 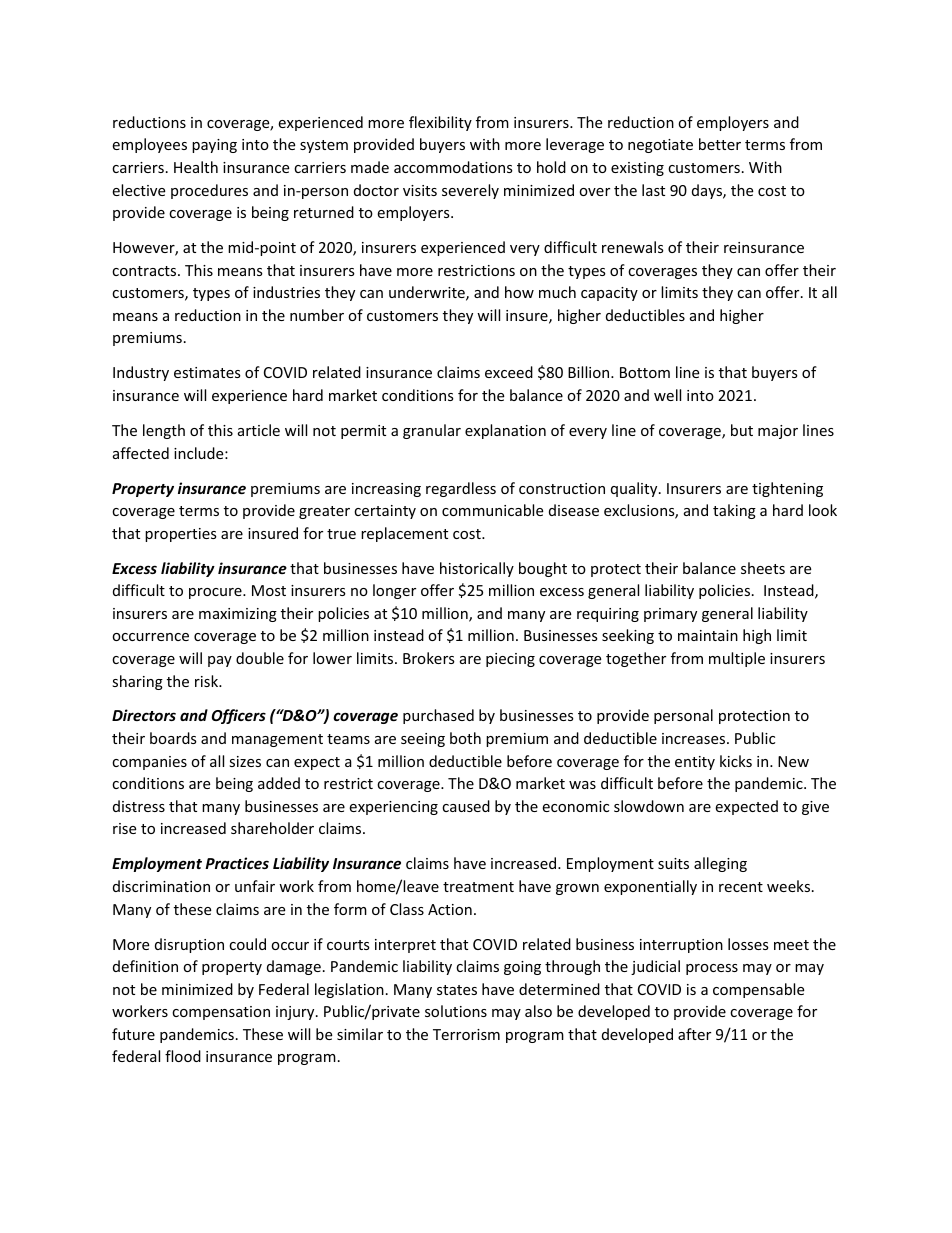 I want to click on exceed, so click(x=509, y=372).
